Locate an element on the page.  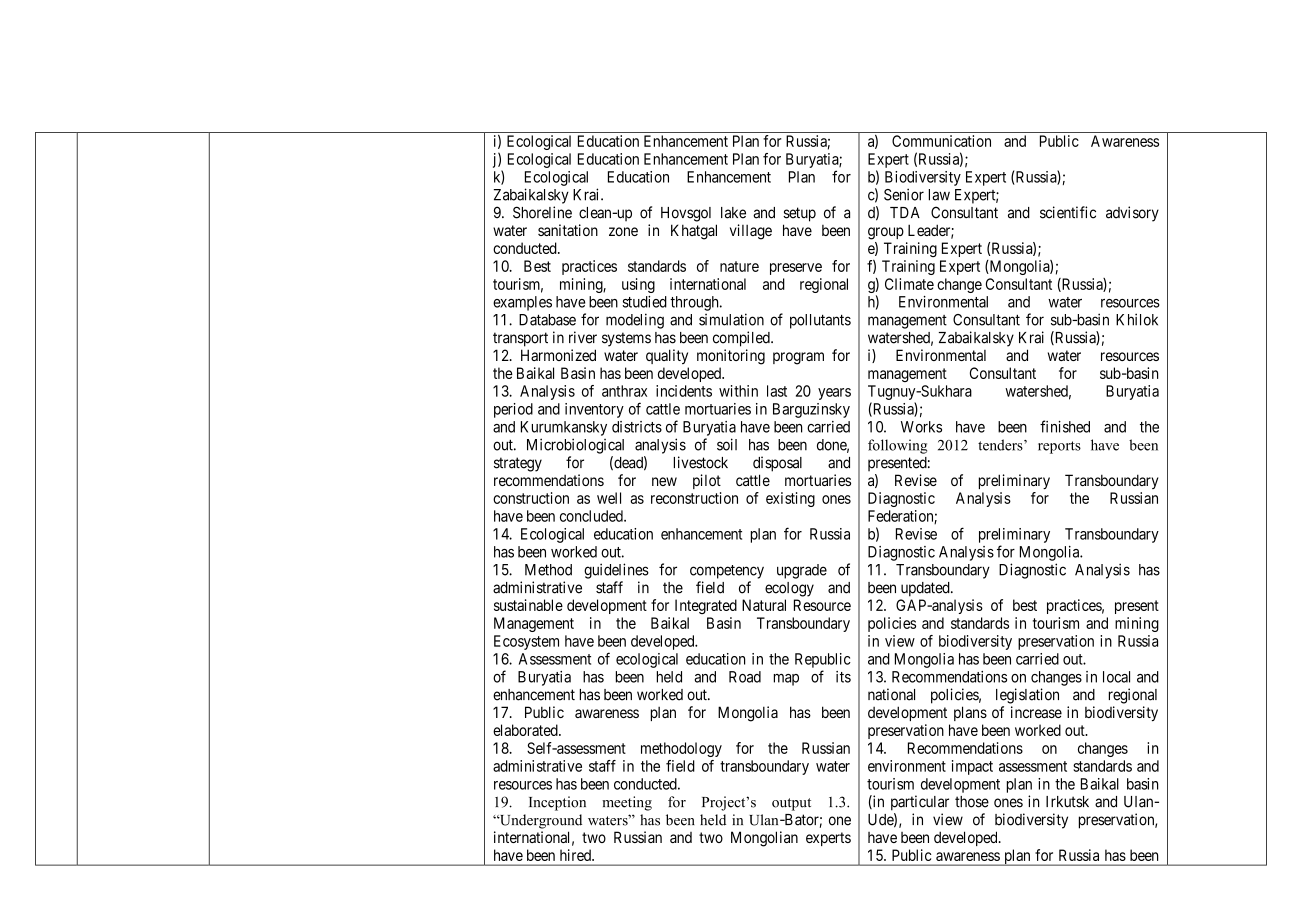
pollutants is located at coordinates (820, 321).
